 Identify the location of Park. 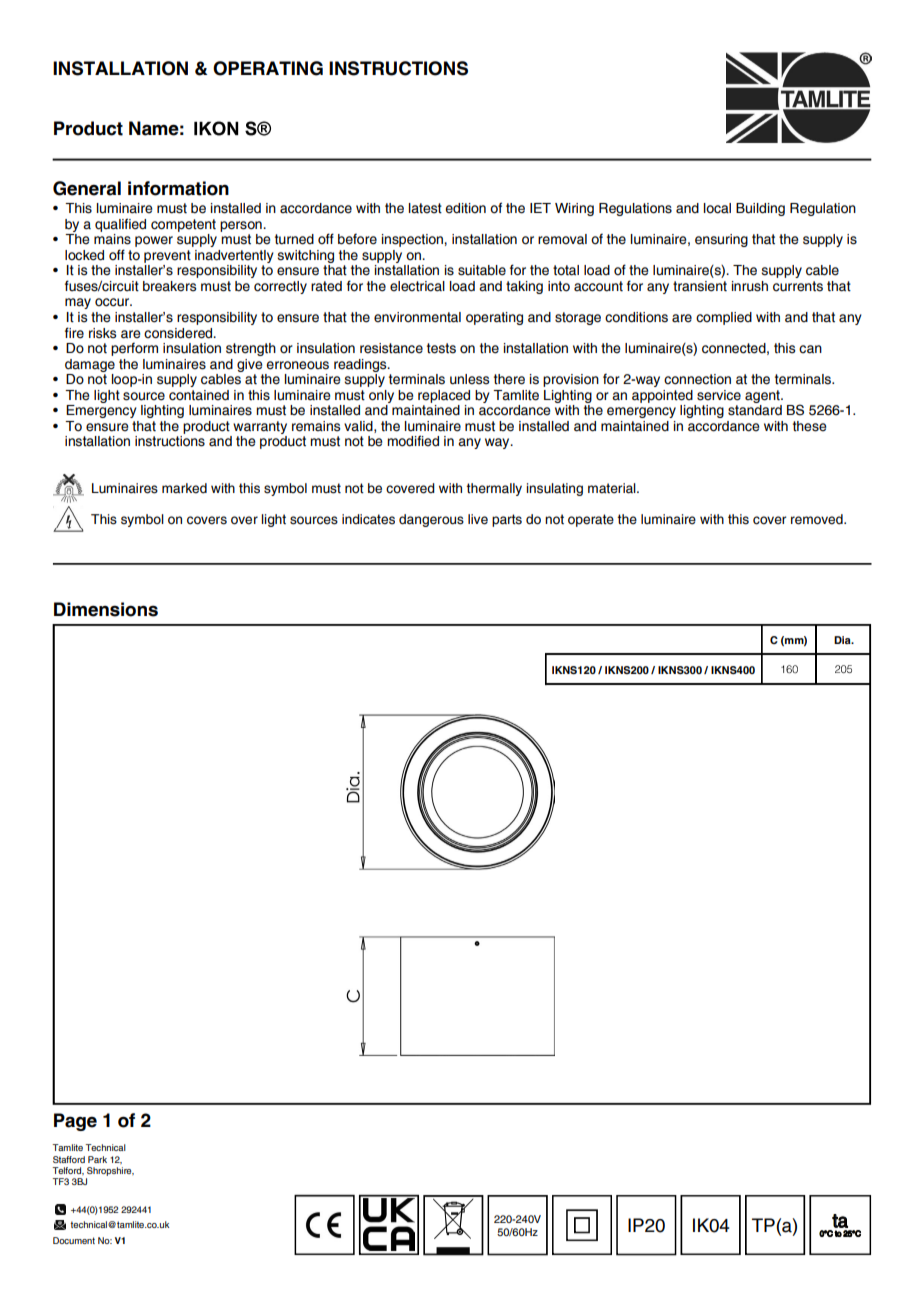
(97, 1159).
